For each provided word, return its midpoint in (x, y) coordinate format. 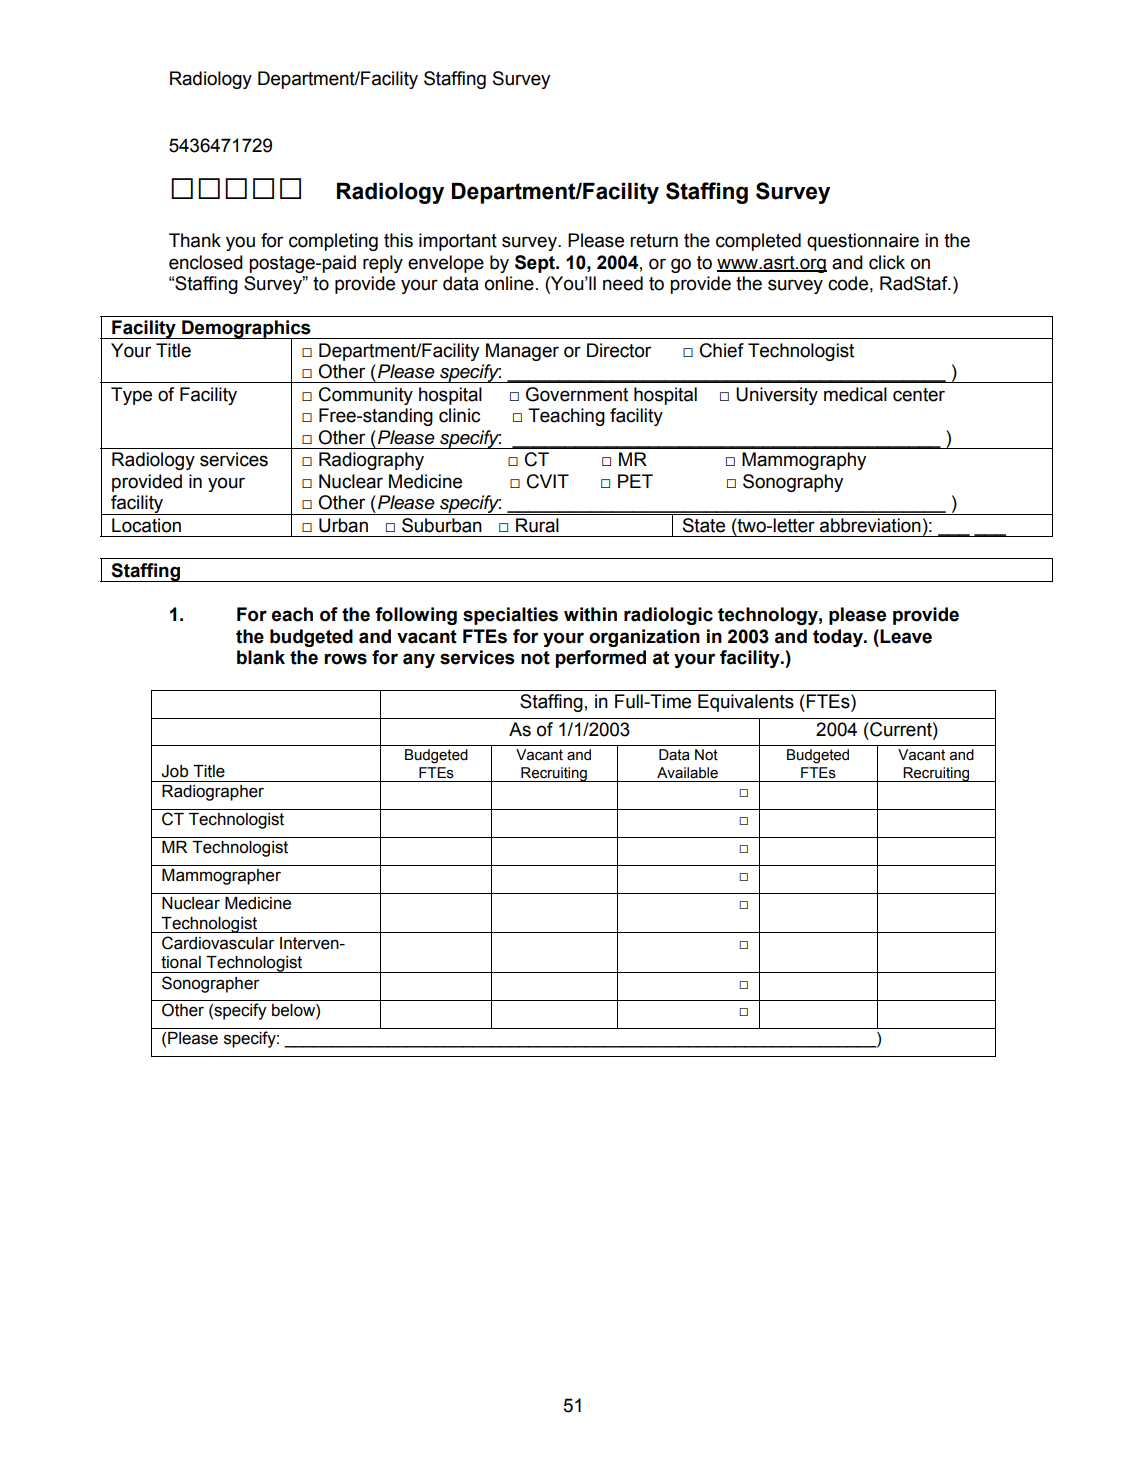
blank (261, 657)
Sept (536, 264)
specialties (510, 616)
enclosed (206, 262)
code (848, 283)
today (839, 638)
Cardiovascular (218, 943)
